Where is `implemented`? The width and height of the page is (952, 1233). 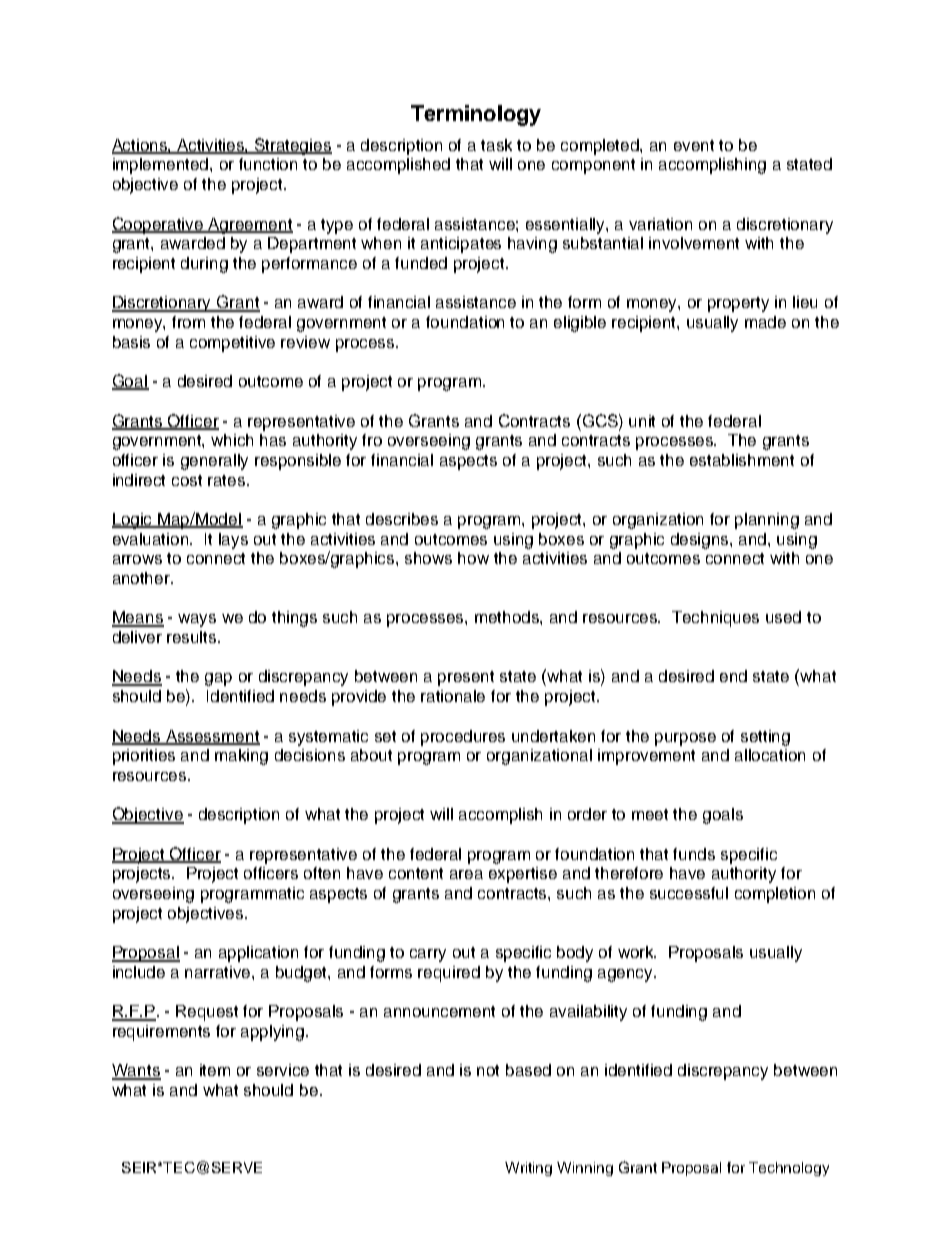 implemented is located at coordinates (162, 166).
